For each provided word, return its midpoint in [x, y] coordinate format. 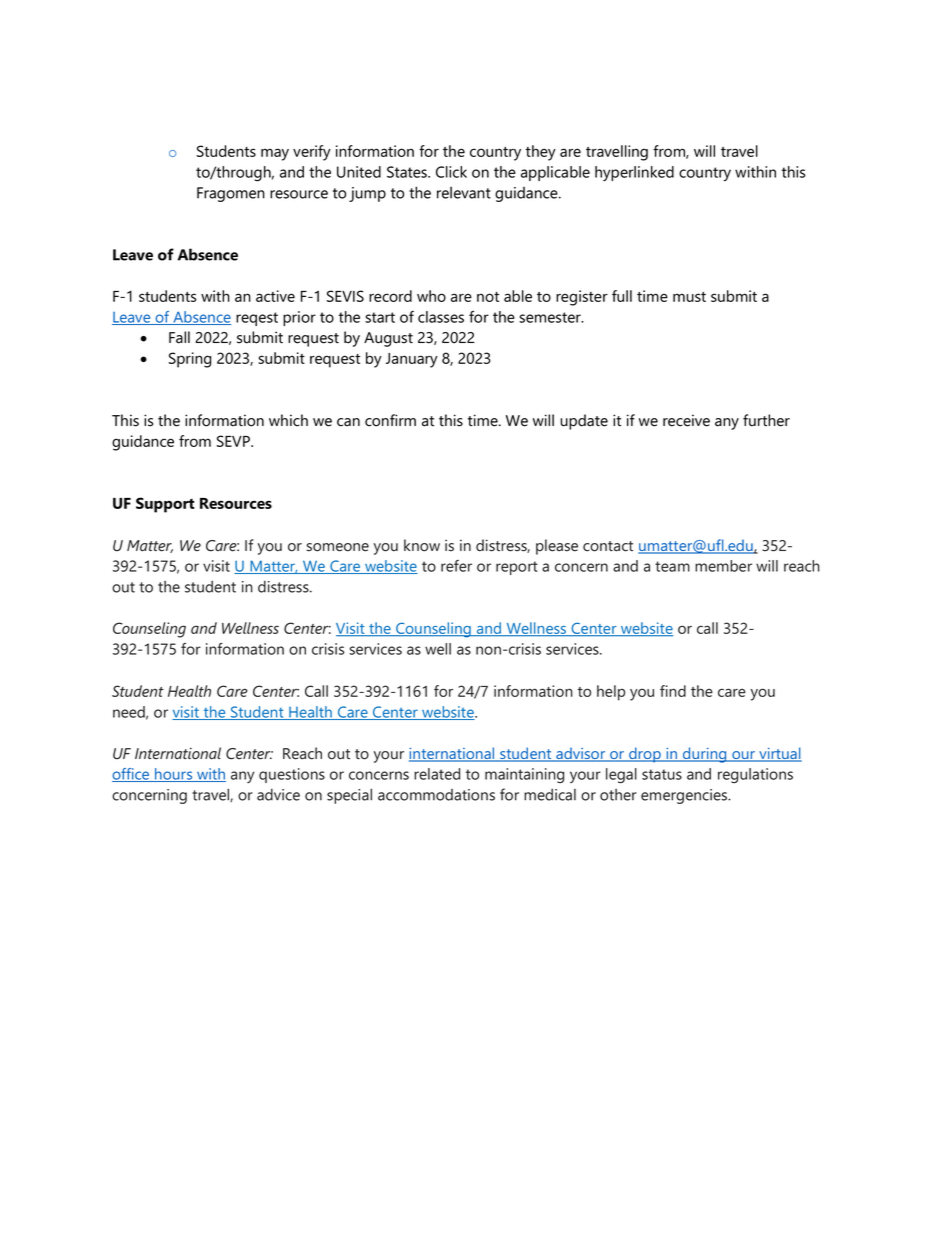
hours [174, 775]
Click [451, 172]
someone [338, 547]
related [437, 774]
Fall [179, 337]
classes [441, 317]
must [689, 297]
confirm [390, 420]
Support [165, 505]
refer [456, 566]
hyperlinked [634, 173]
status [662, 774]
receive [686, 420]
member [723, 566]
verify [312, 153]
